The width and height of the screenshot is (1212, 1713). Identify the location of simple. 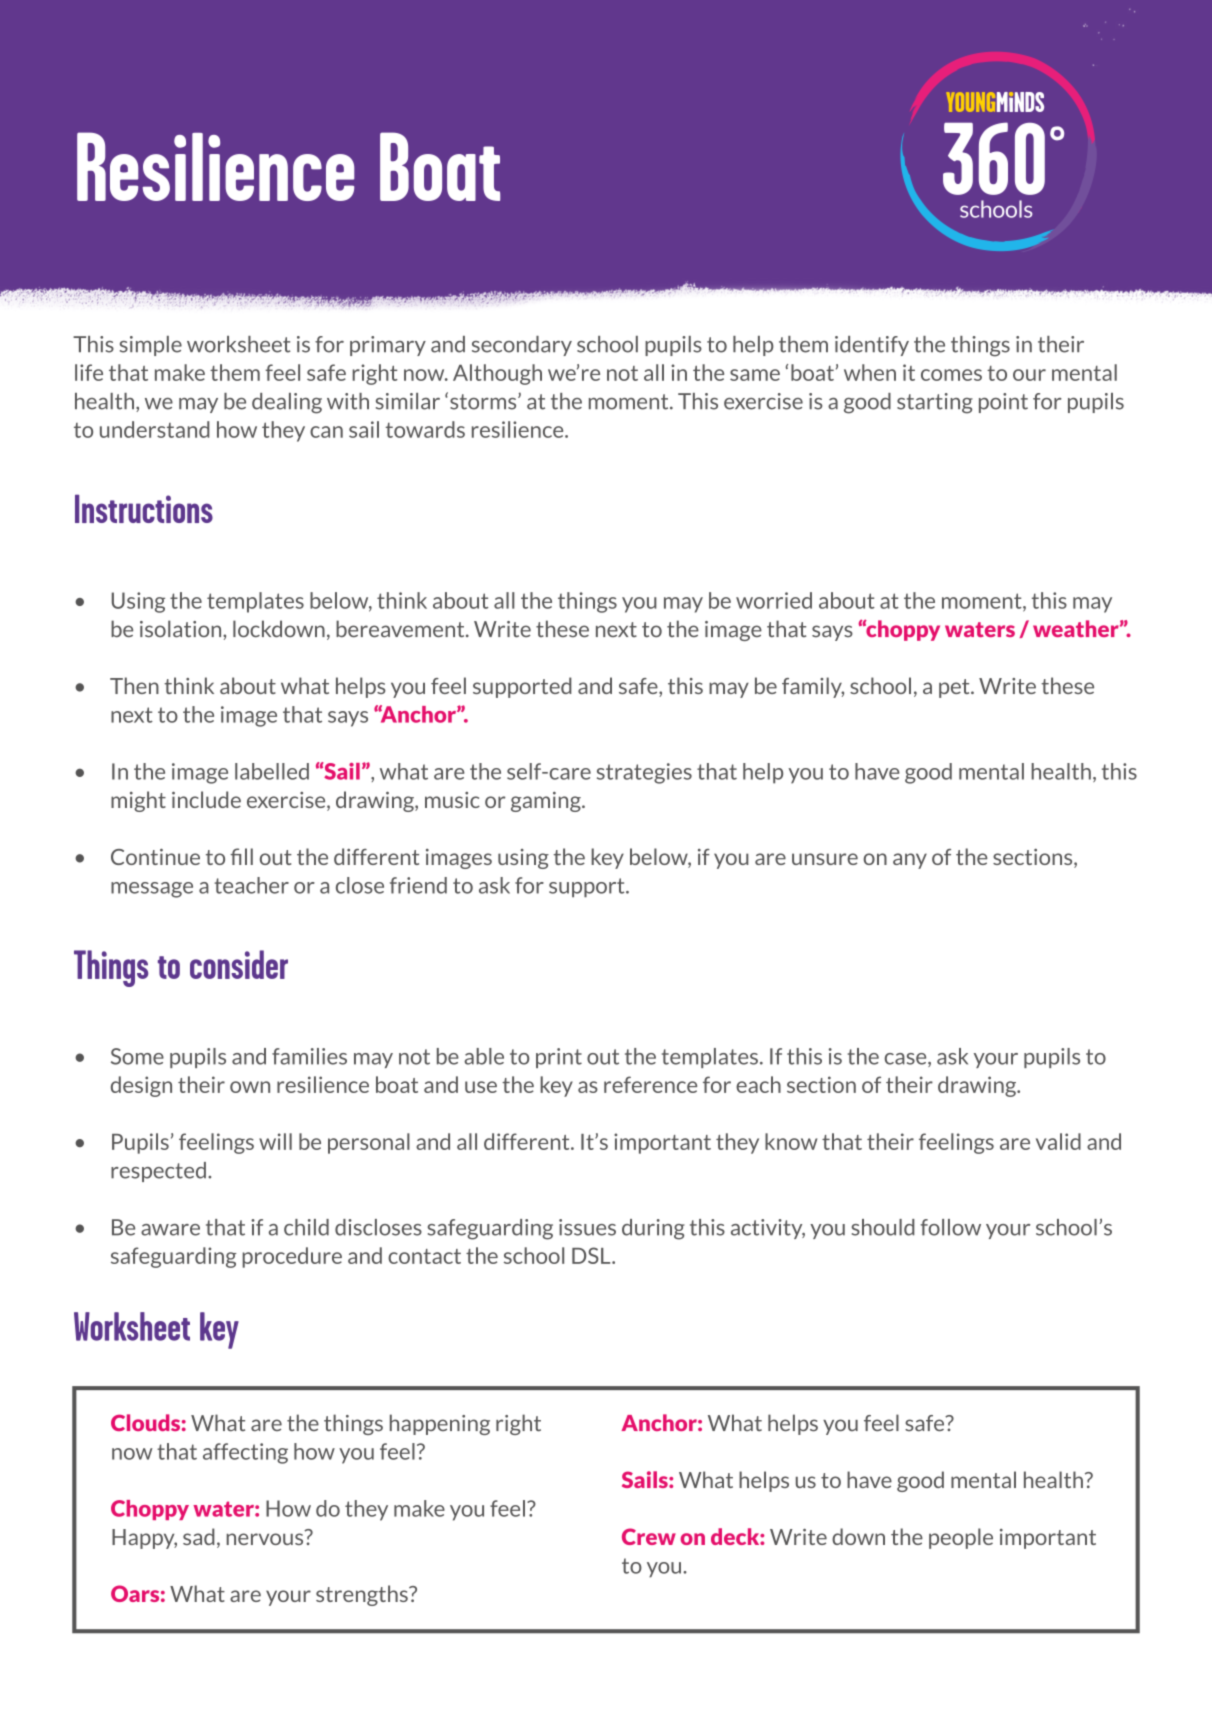
(151, 346).
